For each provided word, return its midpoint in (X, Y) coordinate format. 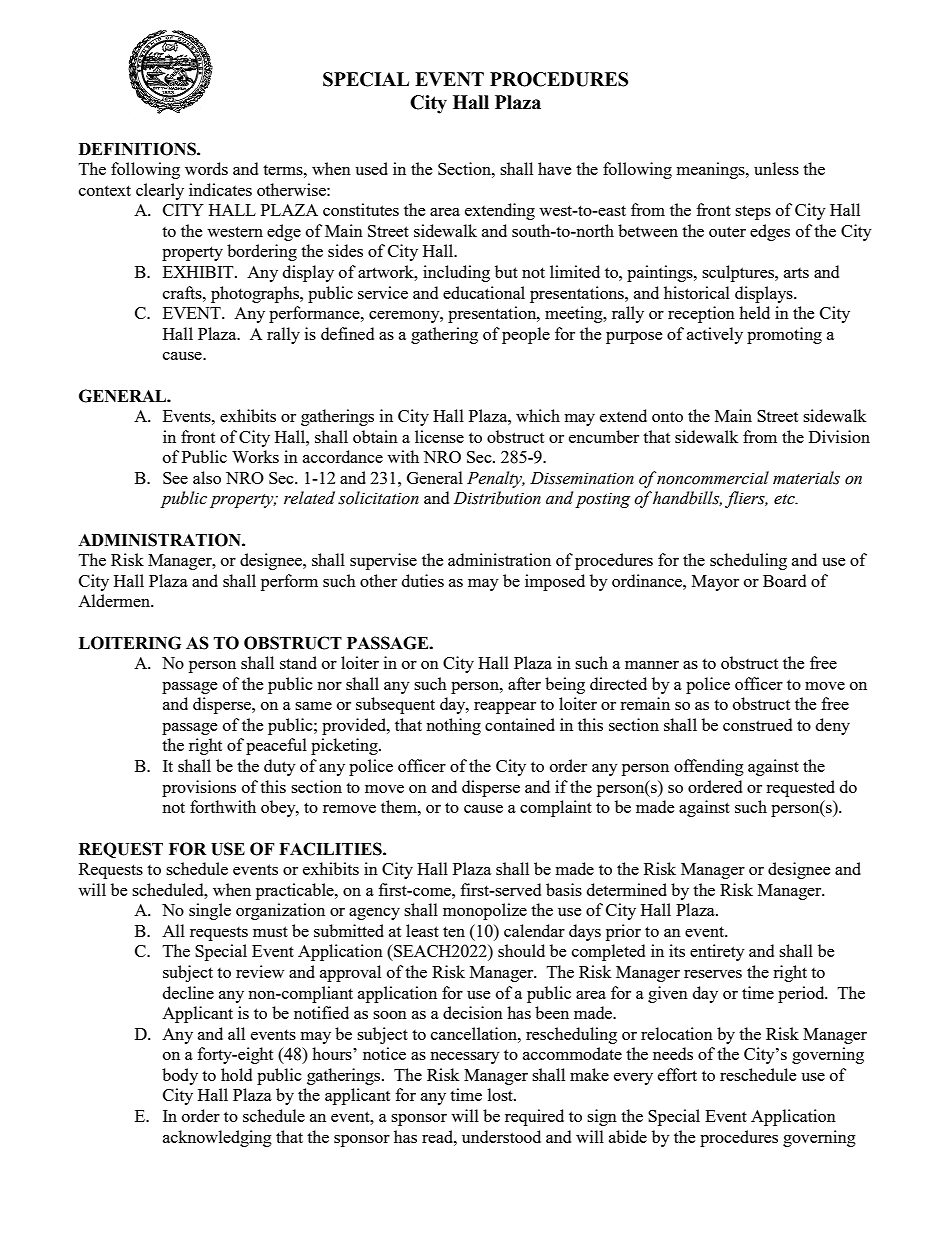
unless (776, 168)
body (180, 1076)
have (554, 168)
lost (501, 1094)
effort (677, 1074)
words (206, 168)
